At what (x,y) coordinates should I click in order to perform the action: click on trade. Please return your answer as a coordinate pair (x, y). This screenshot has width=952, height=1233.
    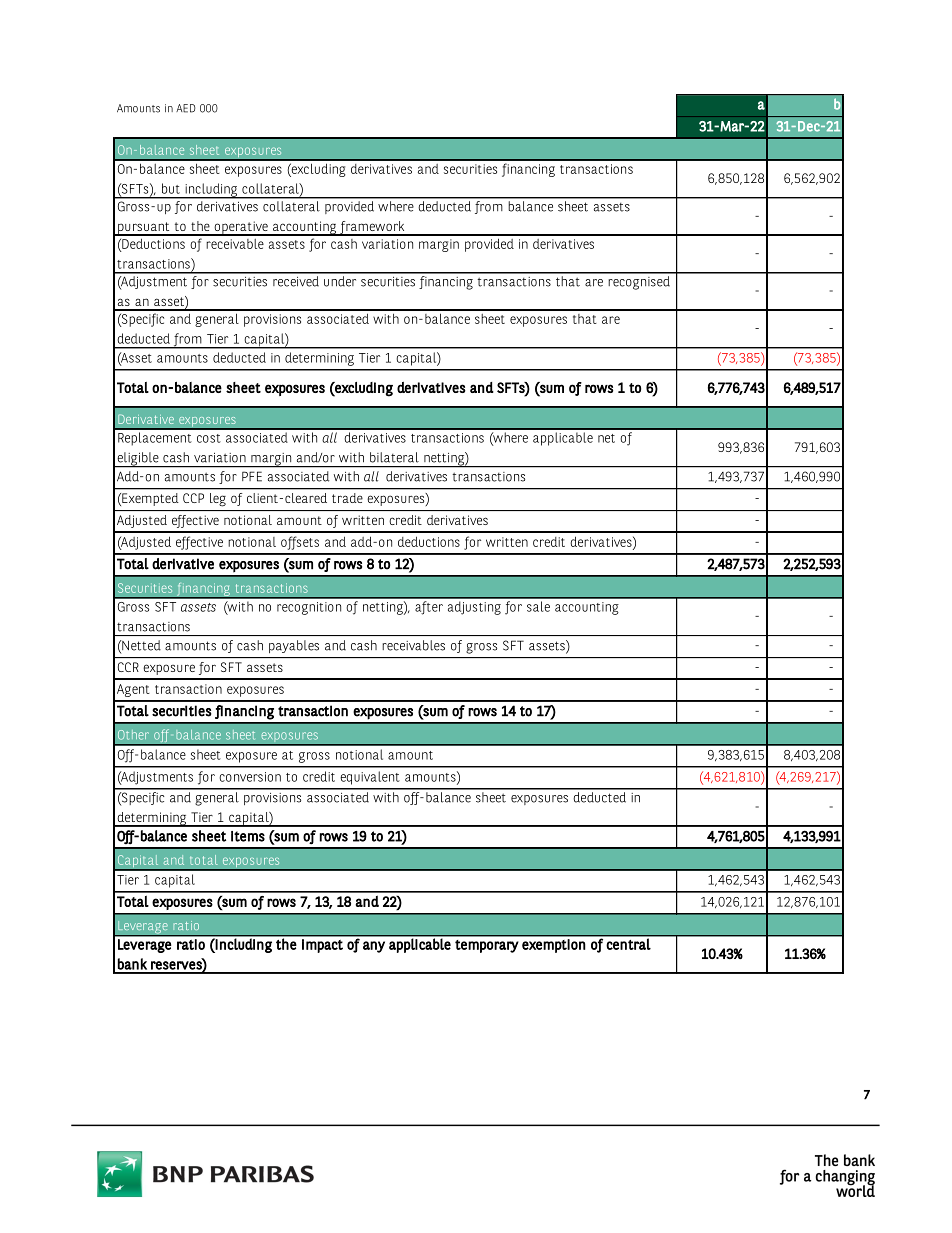
    Looking at the image, I should click on (347, 498).
